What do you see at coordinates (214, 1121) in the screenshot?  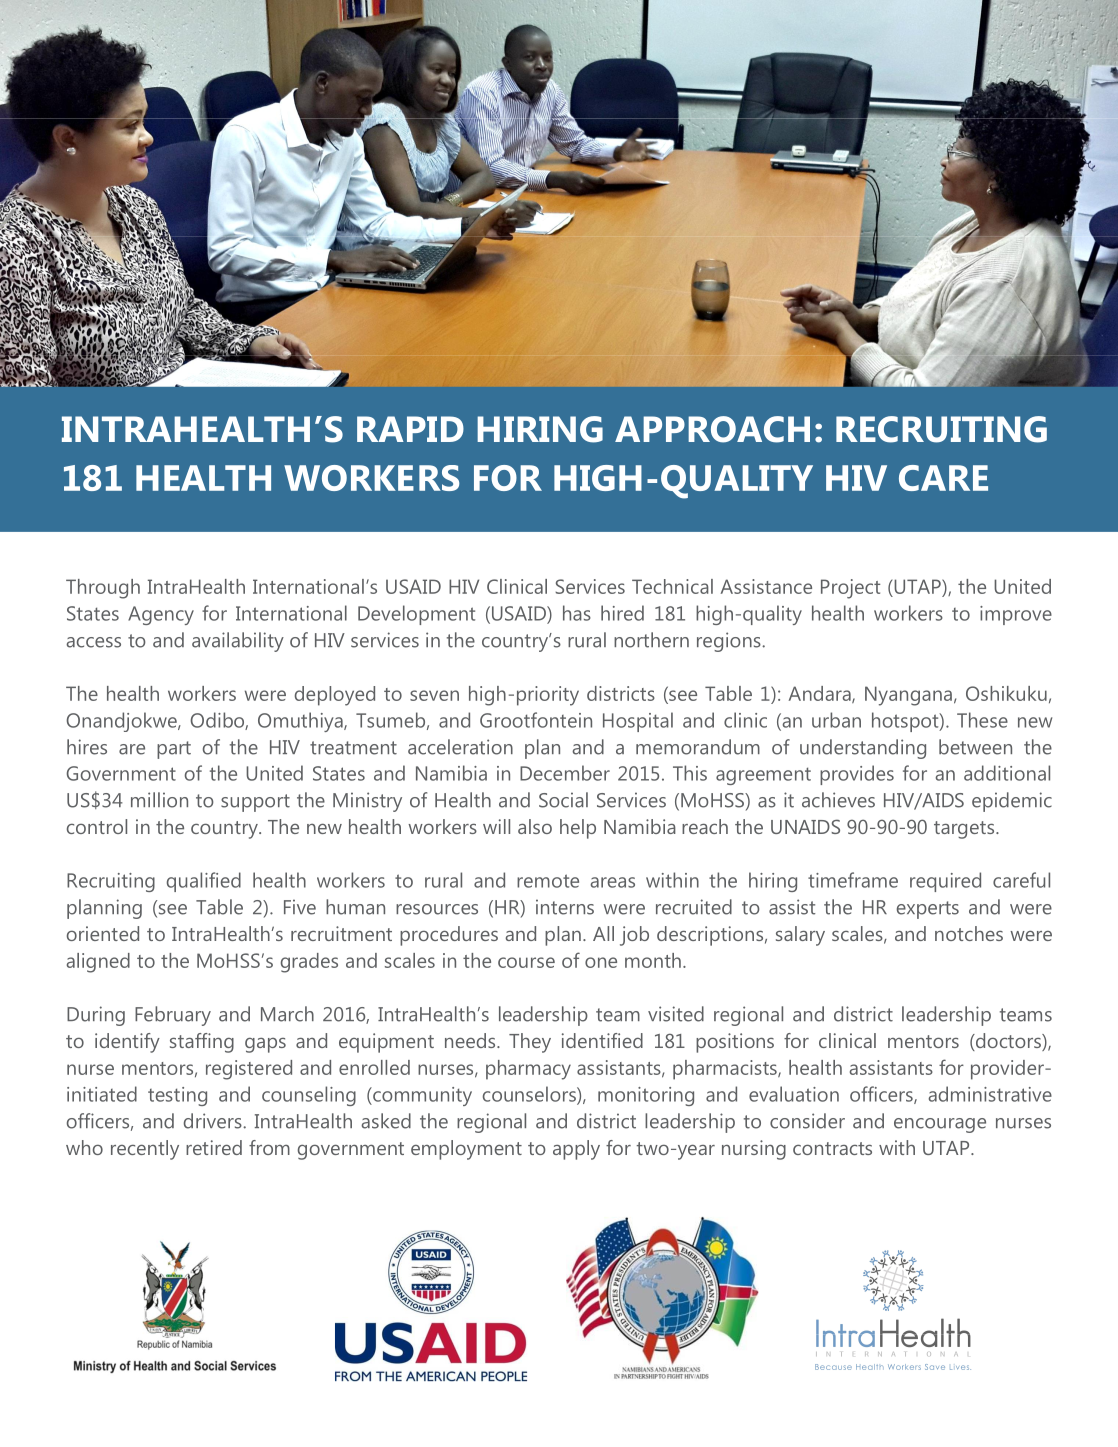 I see `drivers` at bounding box center [214, 1121].
